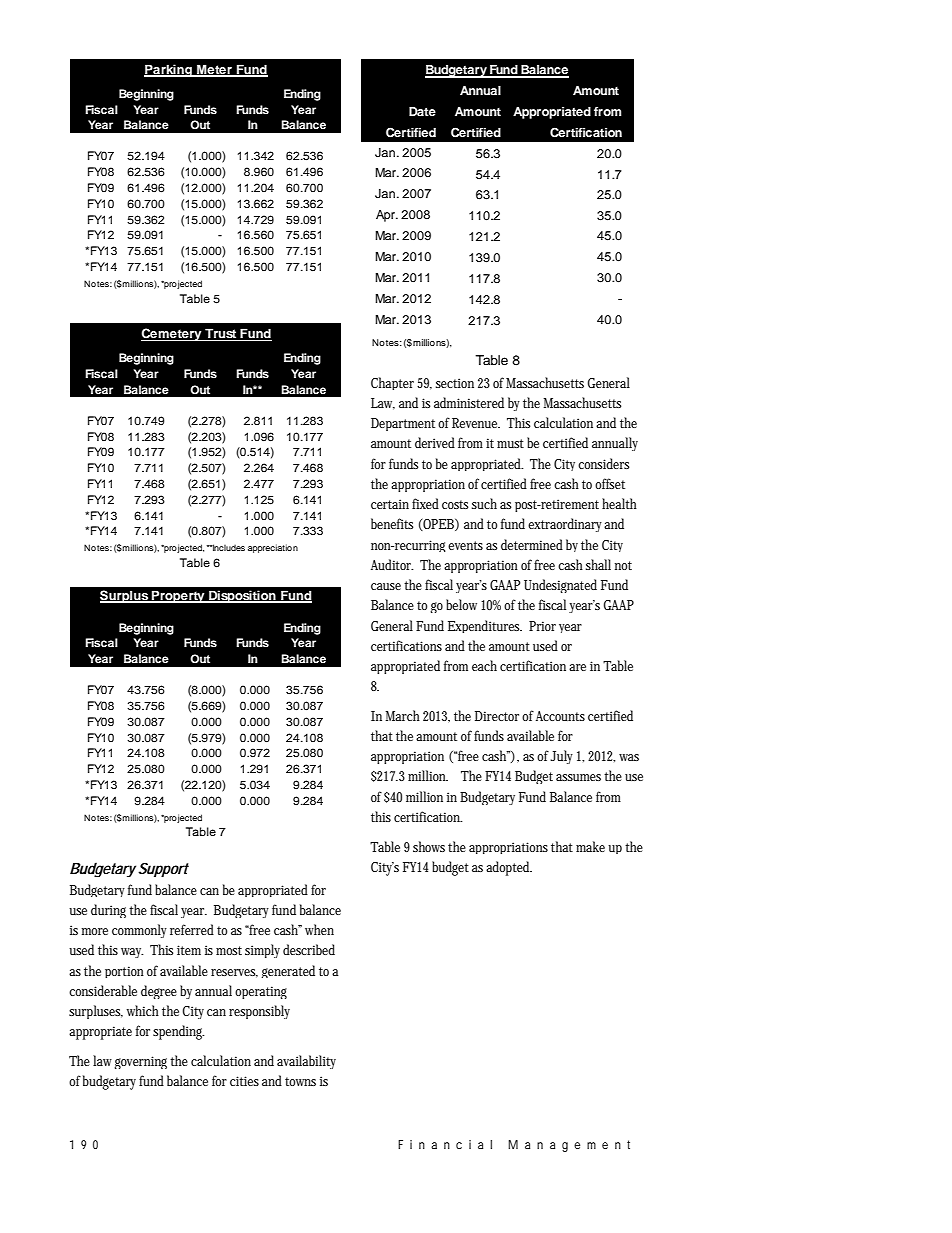  I want to click on Support, so click(163, 869).
